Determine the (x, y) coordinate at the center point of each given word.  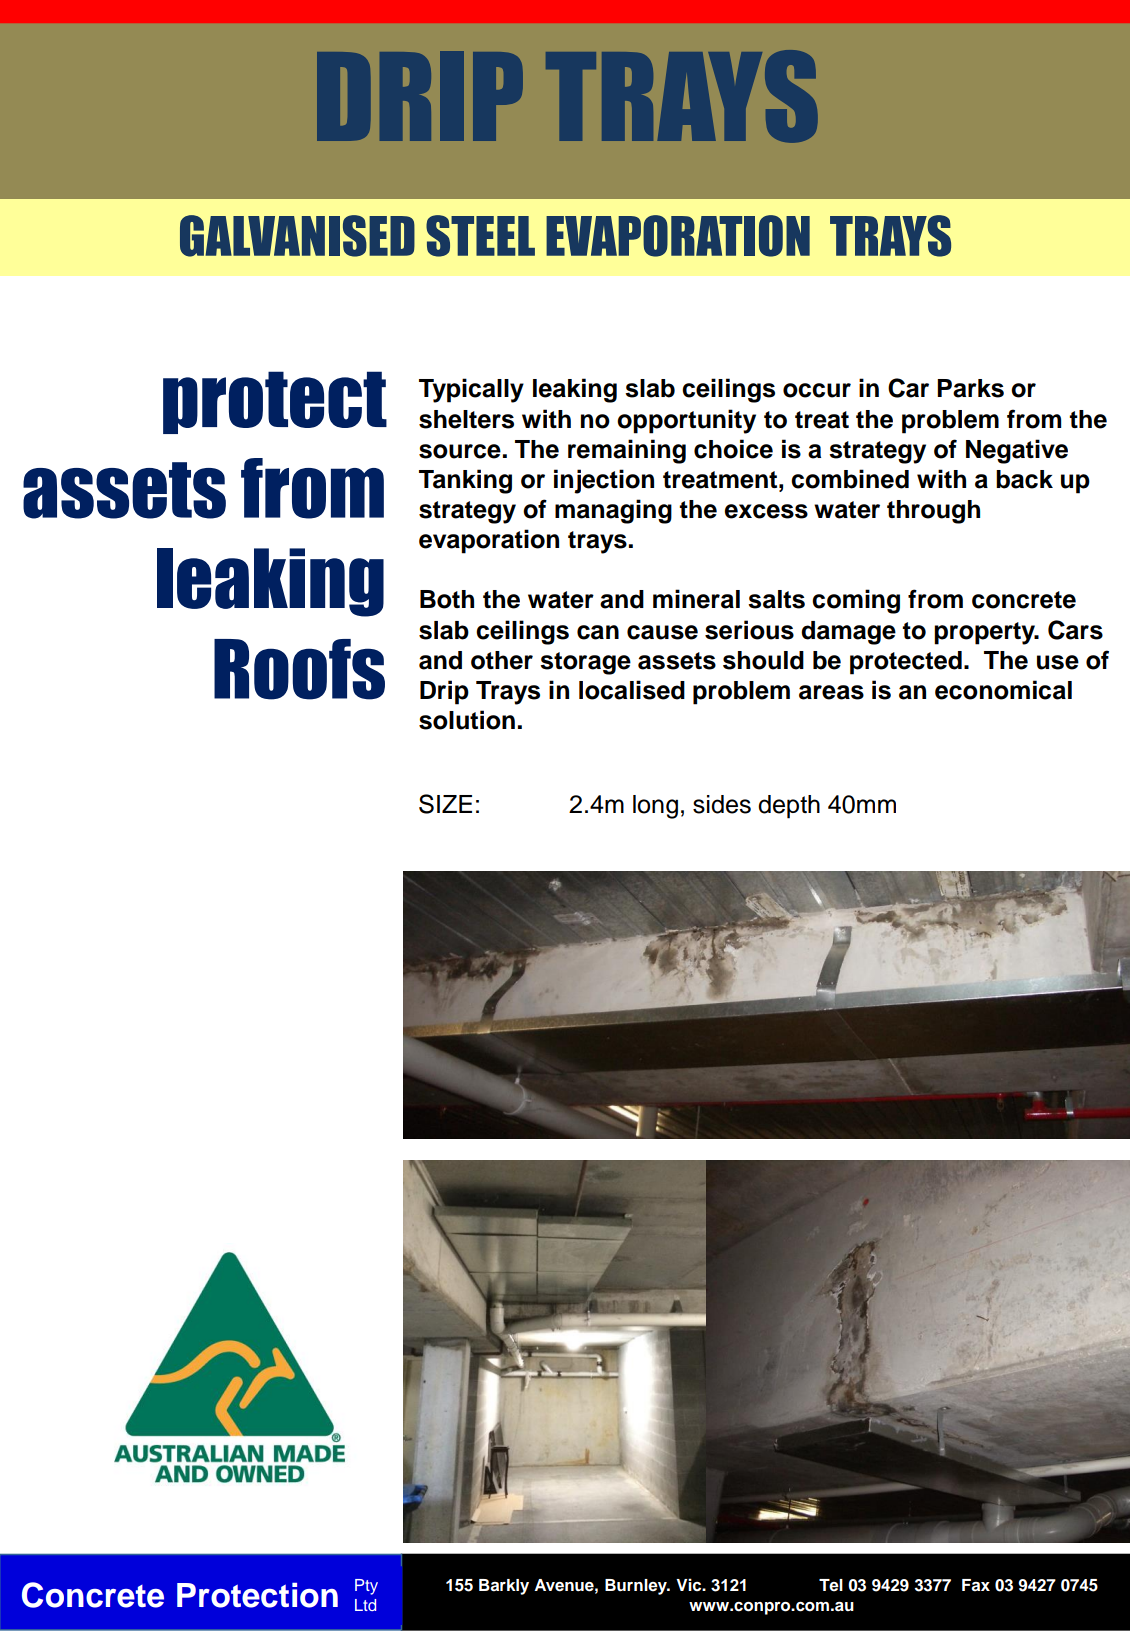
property (986, 633)
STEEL (480, 236)
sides (722, 804)
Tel (831, 1585)
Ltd (365, 1605)
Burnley (637, 1587)
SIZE (445, 804)
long (655, 807)
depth (789, 807)
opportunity (686, 421)
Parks (970, 388)
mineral (696, 599)
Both (447, 599)
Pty (366, 1587)
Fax (976, 1585)
